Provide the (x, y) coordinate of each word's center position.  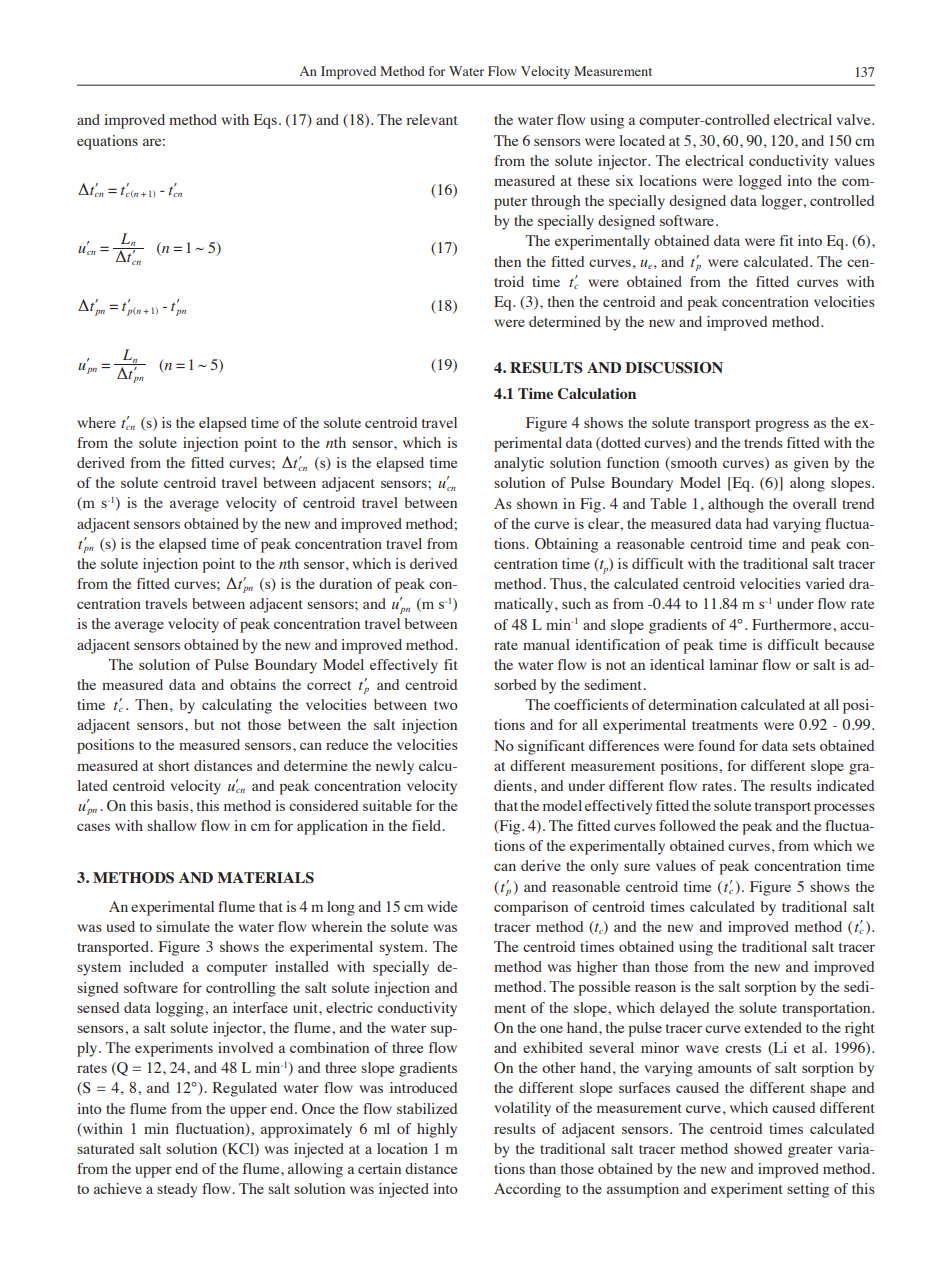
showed (758, 1148)
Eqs (265, 121)
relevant (432, 119)
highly (437, 1130)
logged (760, 182)
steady (177, 1190)
